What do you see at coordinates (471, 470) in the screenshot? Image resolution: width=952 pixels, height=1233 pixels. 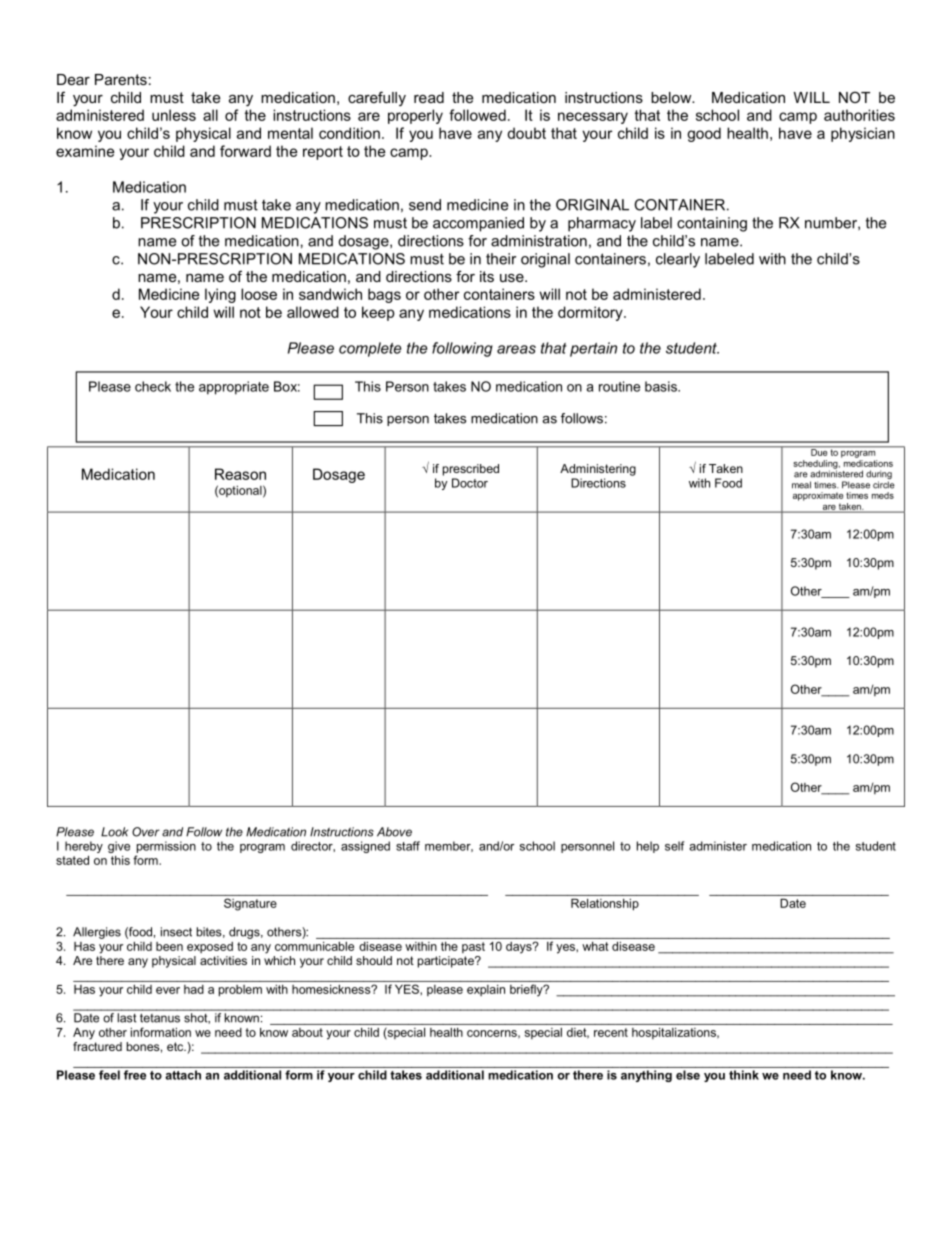 I see `prescribed` at bounding box center [471, 470].
